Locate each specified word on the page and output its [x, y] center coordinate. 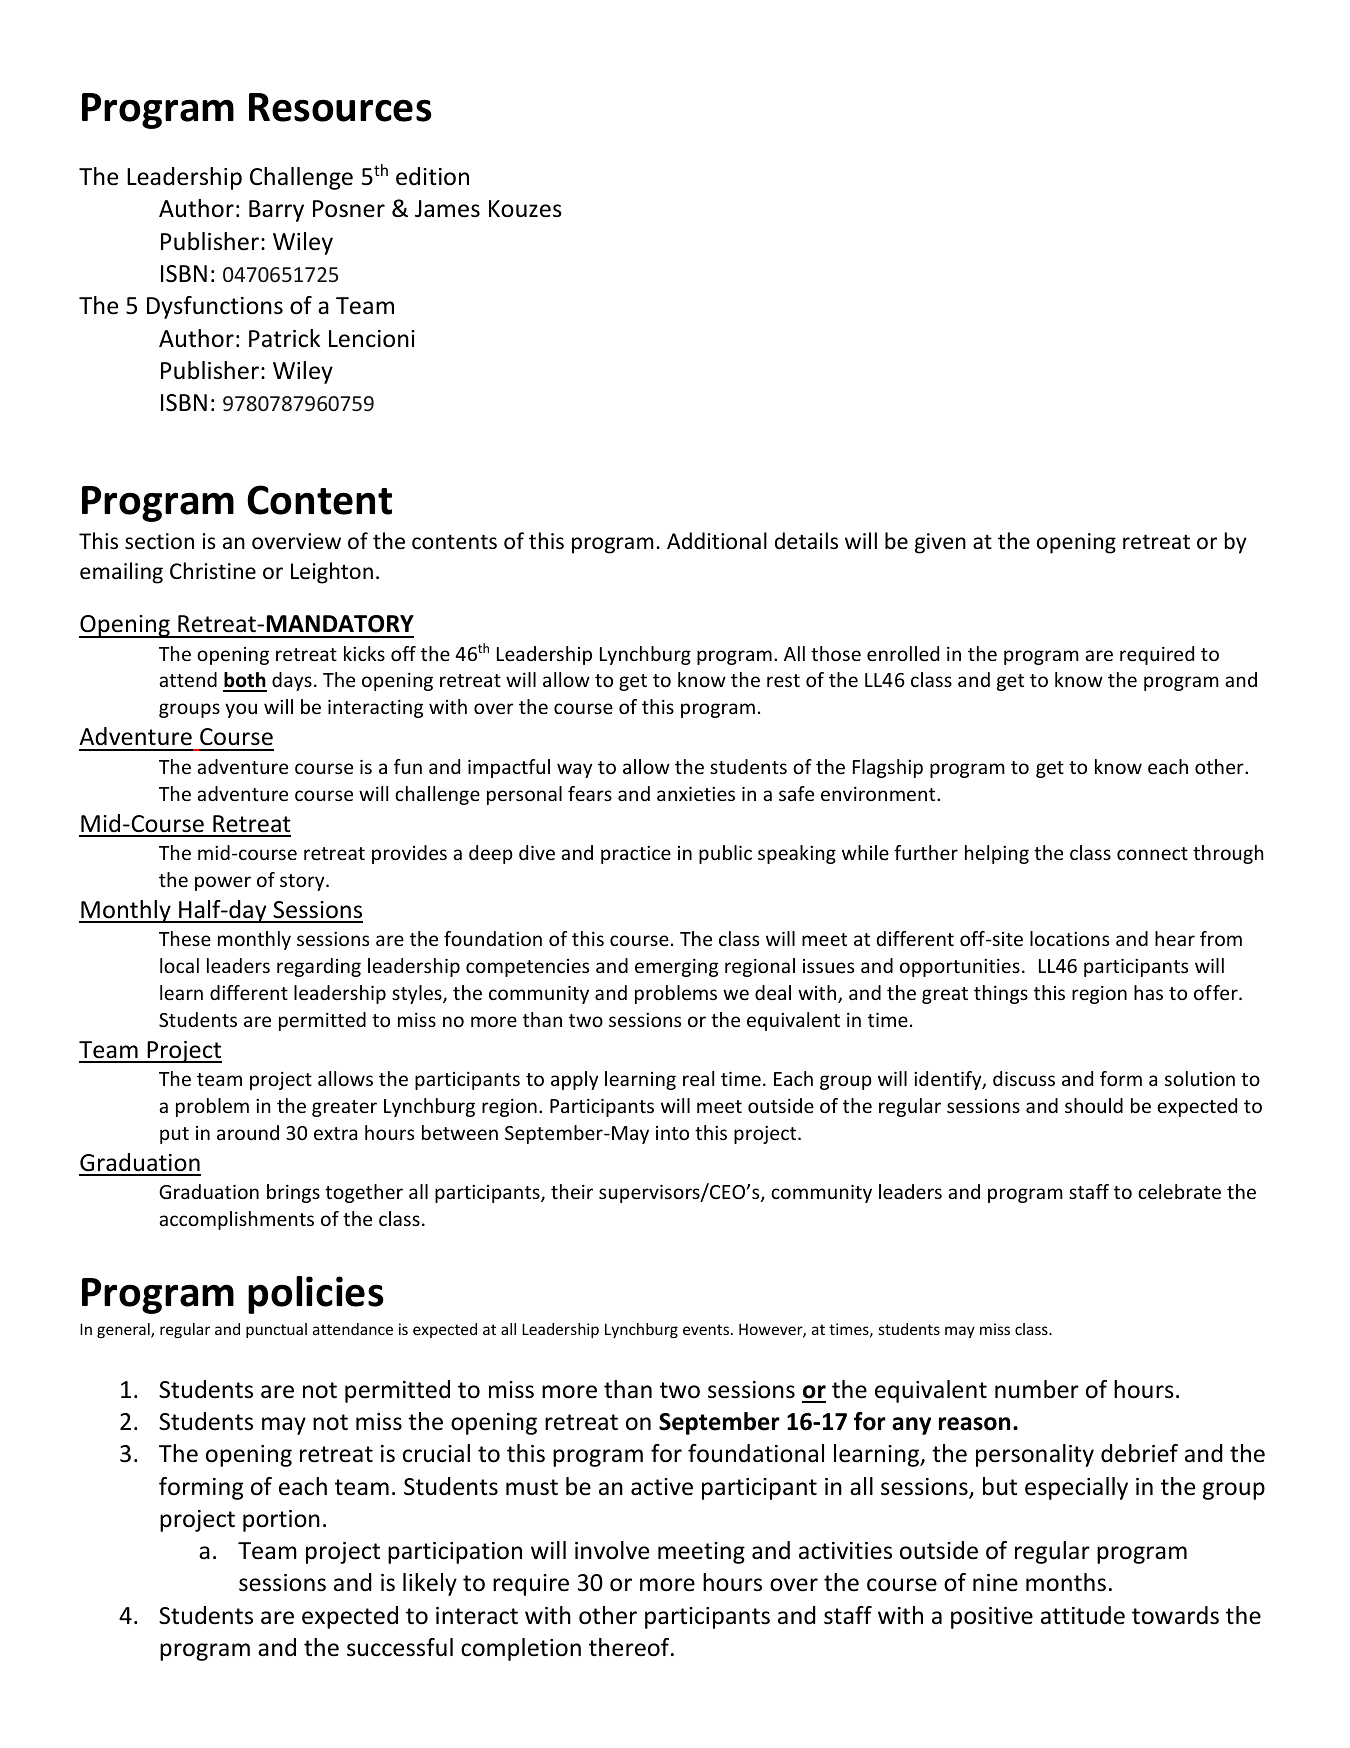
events [706, 1329]
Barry [276, 211]
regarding [319, 967]
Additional [717, 541]
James [447, 209]
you [241, 710]
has [1148, 992]
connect [1152, 853]
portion [281, 1521]
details [806, 541]
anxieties [696, 793]
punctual [276, 1330]
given [940, 543]
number [1037, 1389]
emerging [676, 967]
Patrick [284, 338]
